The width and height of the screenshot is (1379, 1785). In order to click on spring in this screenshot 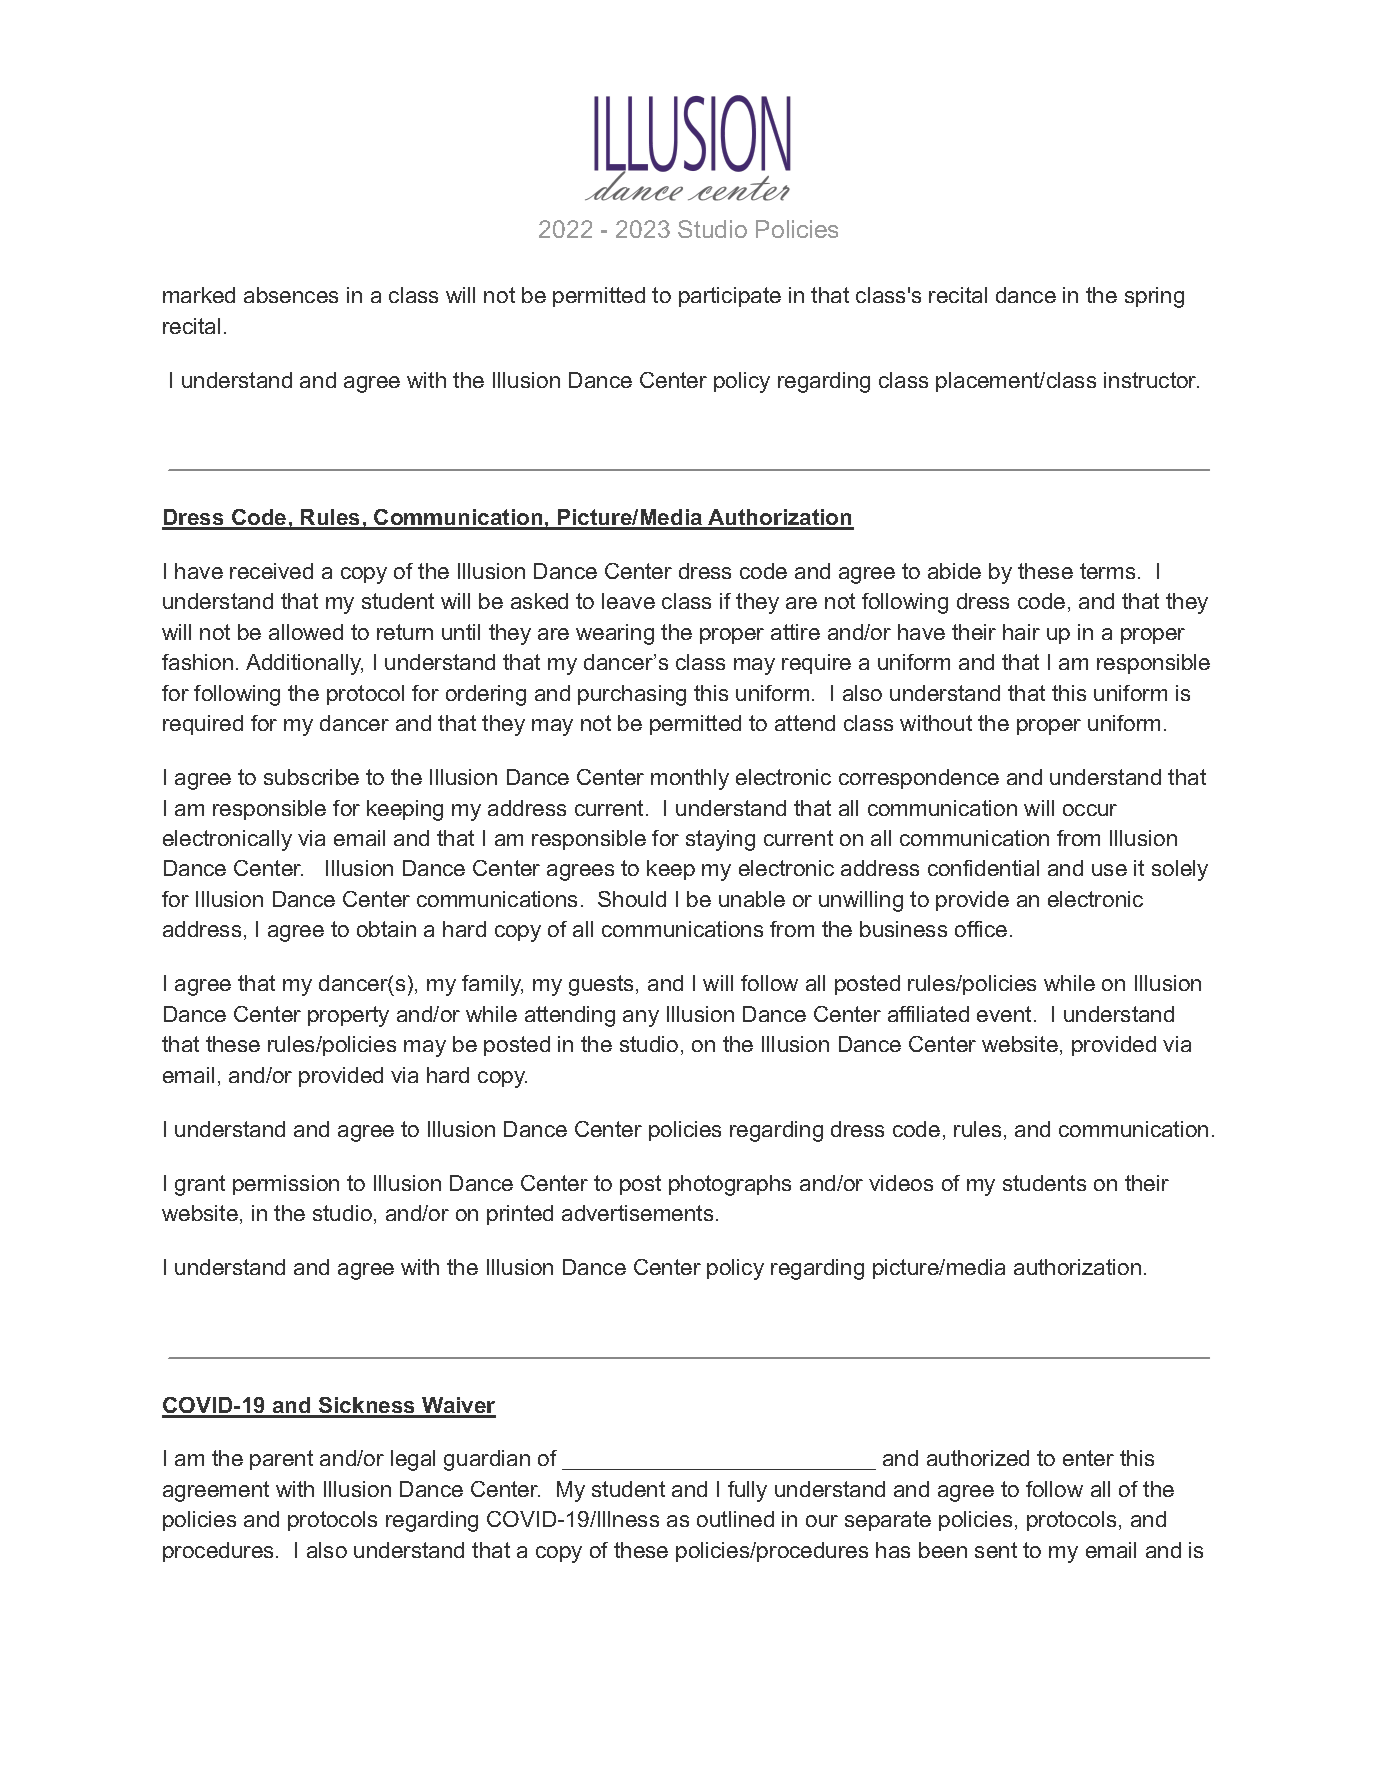, I will do `click(1154, 297)`.
